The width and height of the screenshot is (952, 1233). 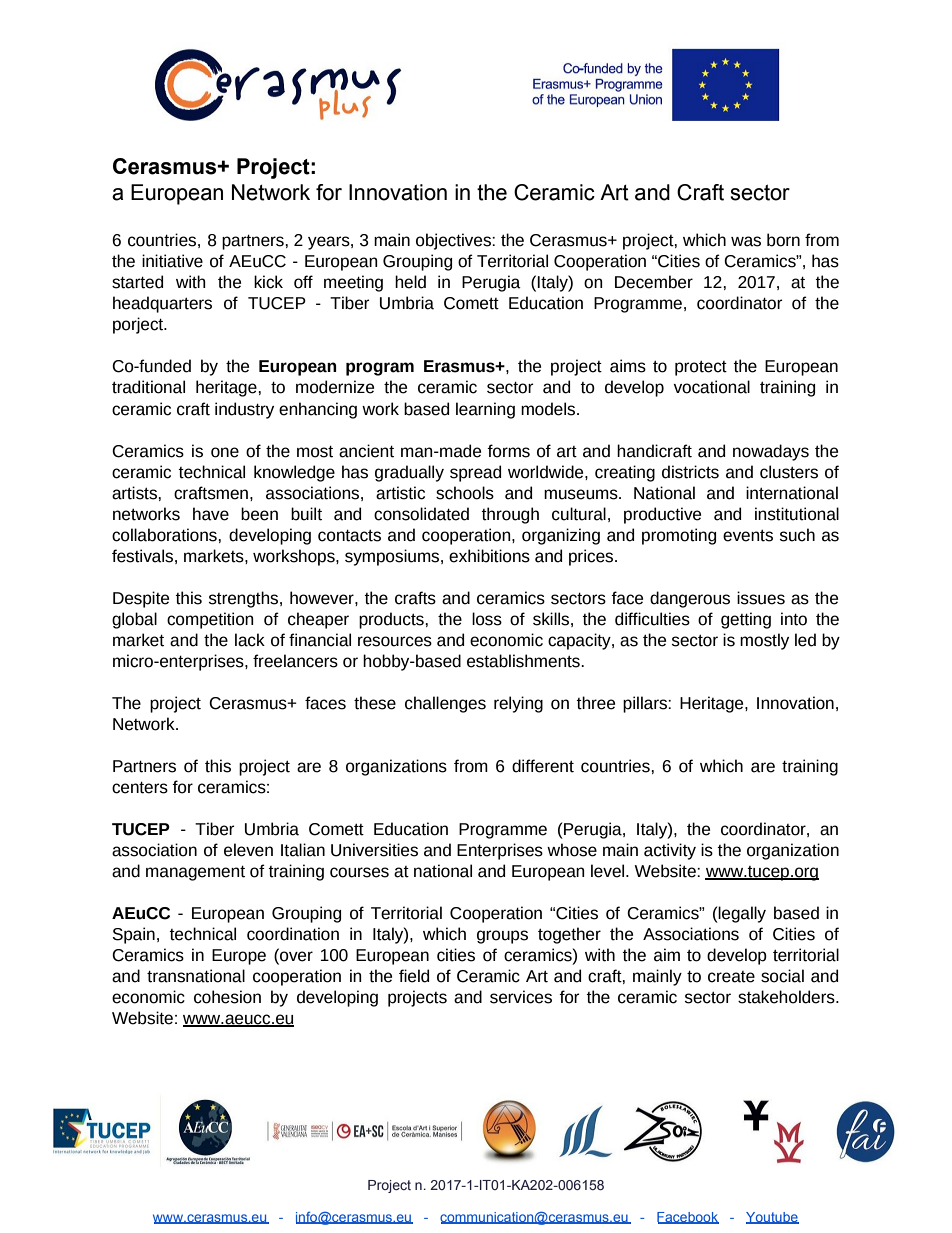 What do you see at coordinates (227, 997) in the screenshot?
I see `cohesion` at bounding box center [227, 997].
